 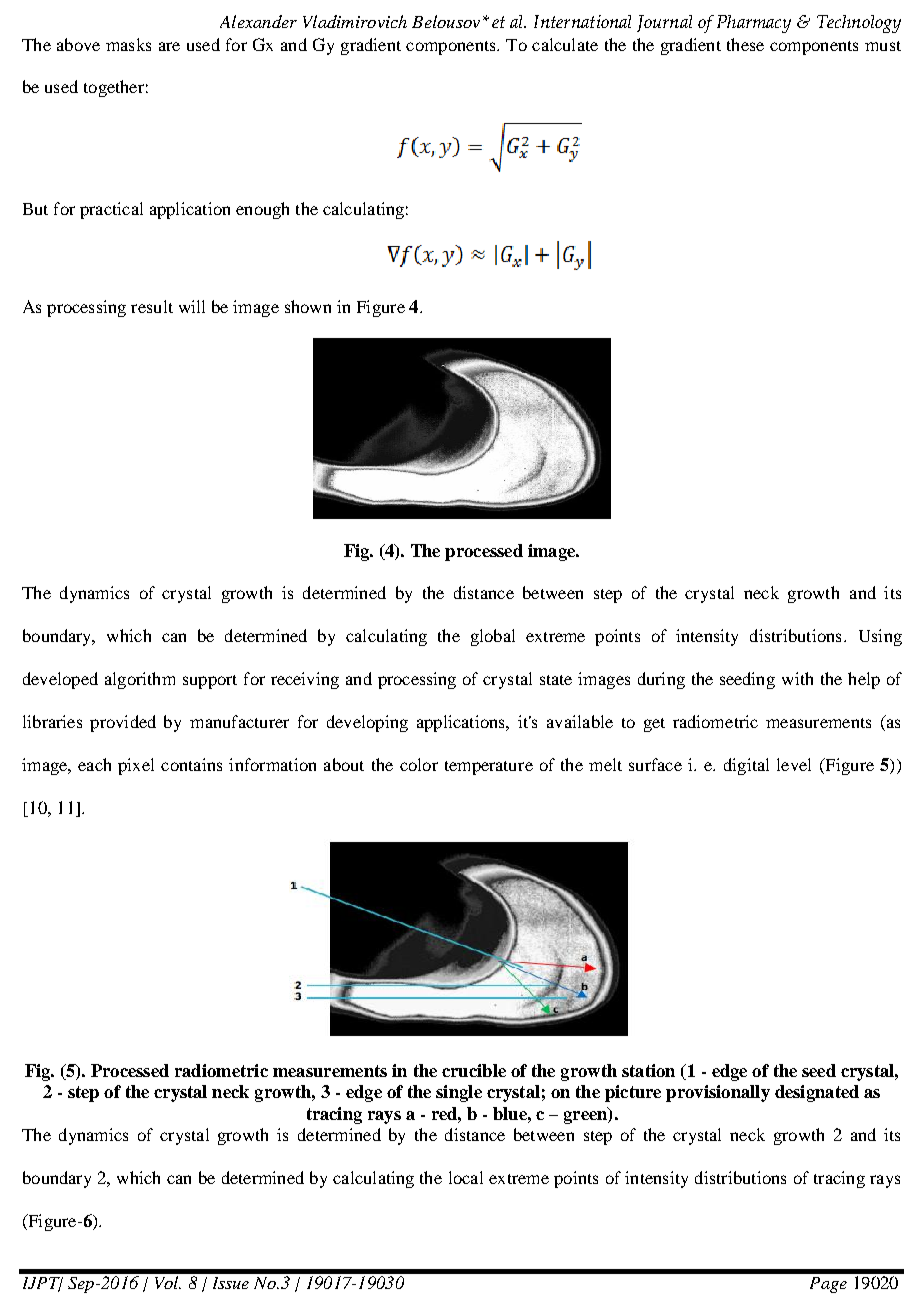 I want to click on crucible, so click(x=474, y=1070).
